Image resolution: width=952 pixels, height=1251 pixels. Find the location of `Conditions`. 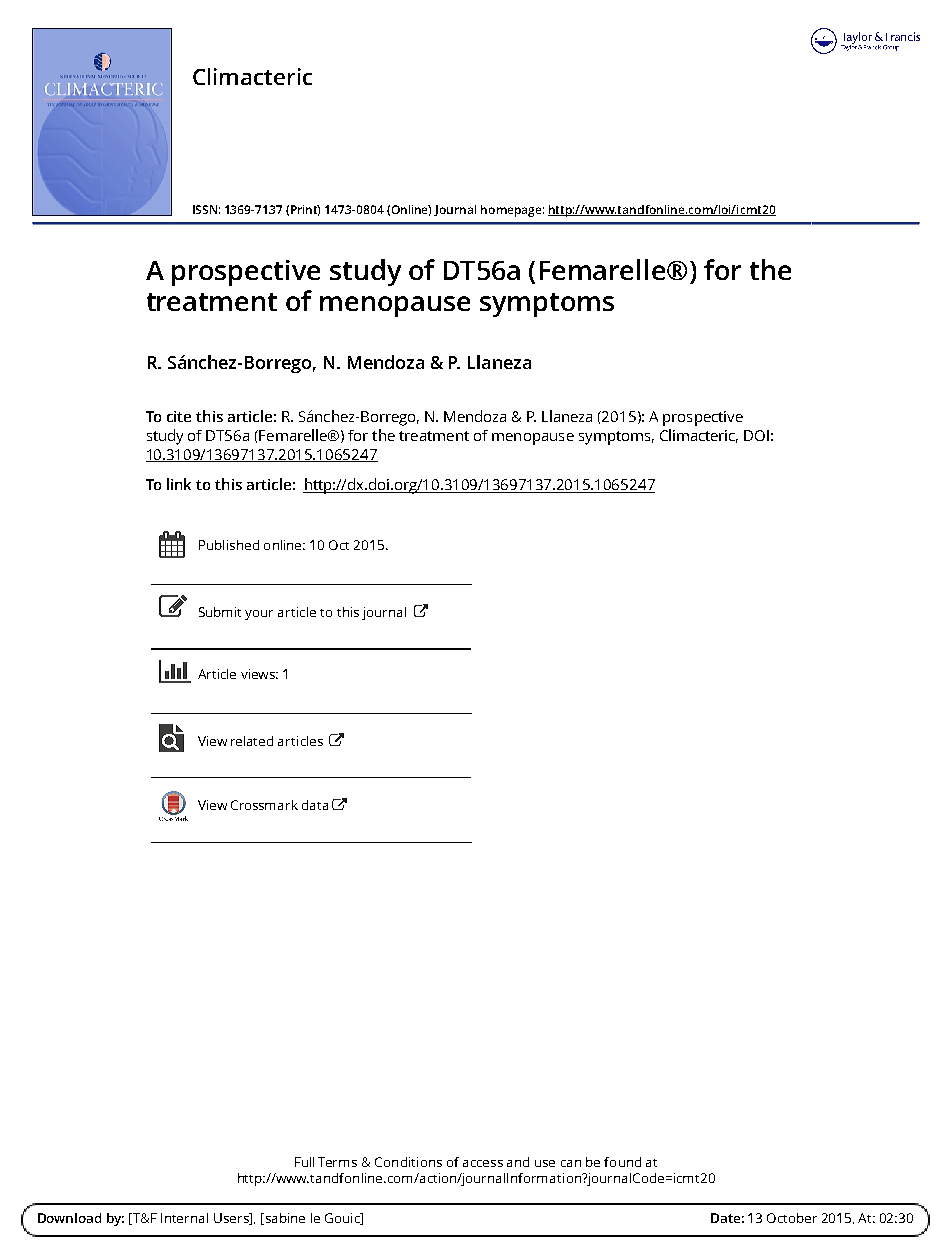

Conditions is located at coordinates (408, 1162).
